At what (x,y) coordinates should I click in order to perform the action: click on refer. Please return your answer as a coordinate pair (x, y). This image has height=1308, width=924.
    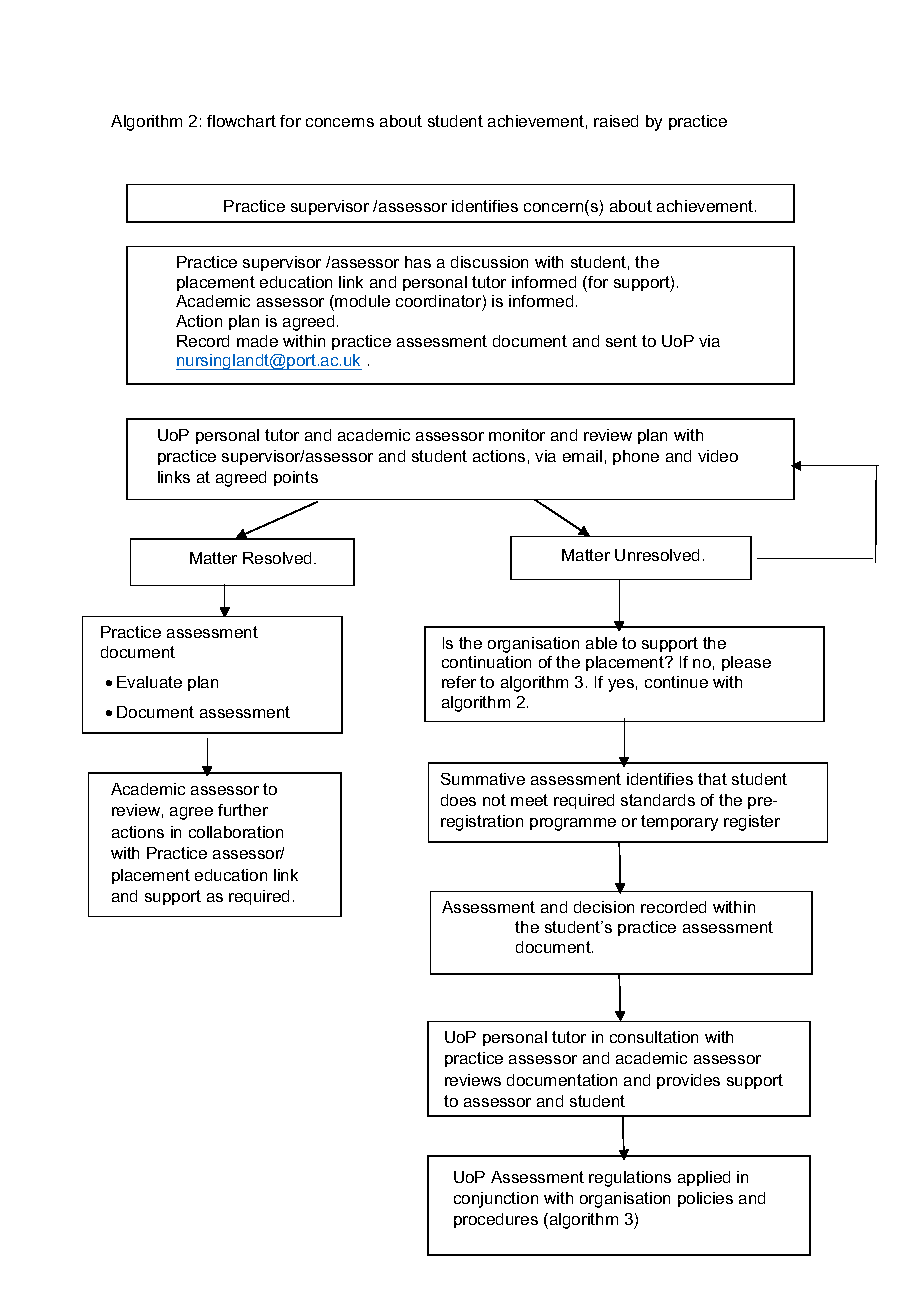
    Looking at the image, I should click on (459, 682).
